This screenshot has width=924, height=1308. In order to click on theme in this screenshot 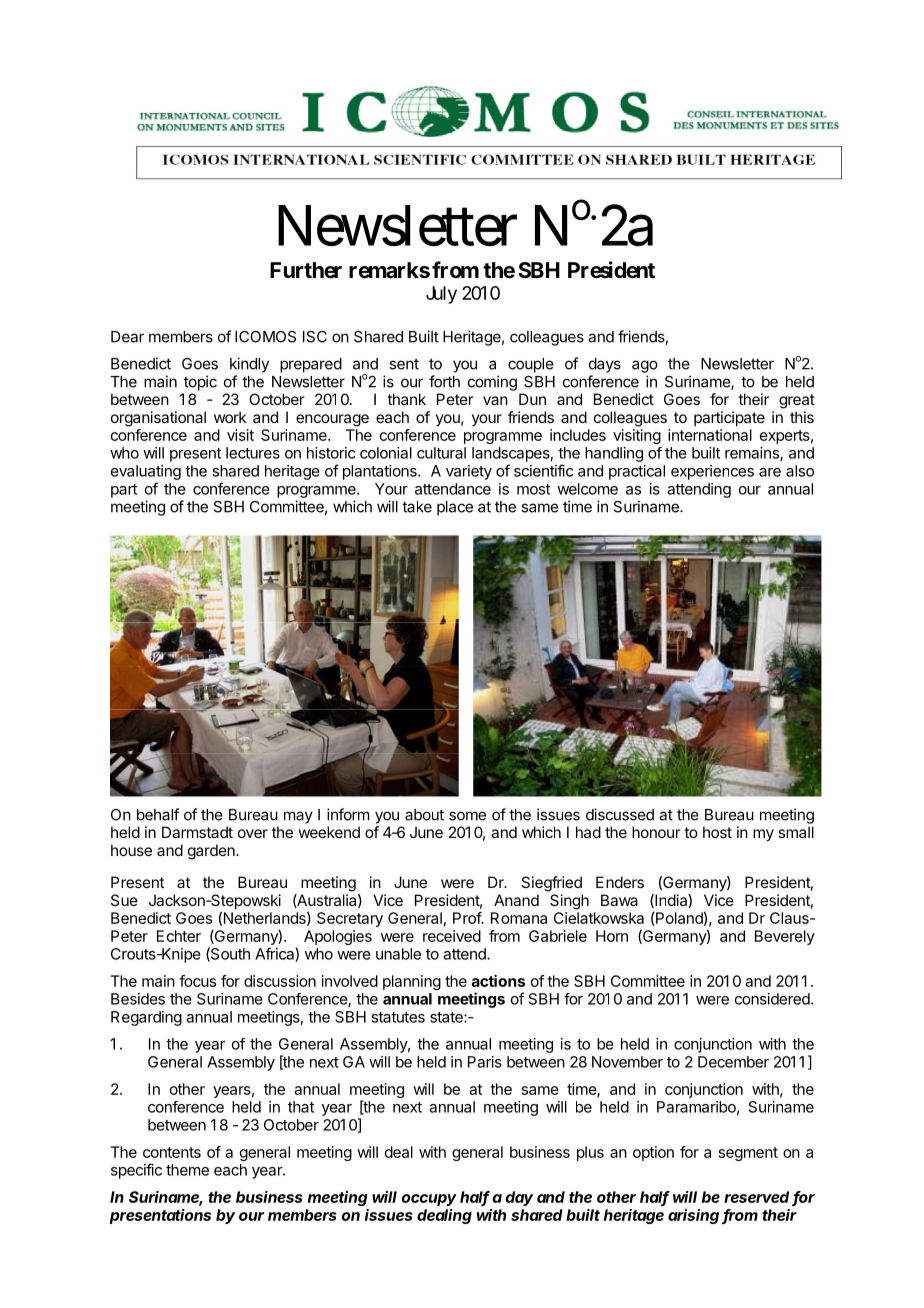, I will do `click(187, 1170)`.
